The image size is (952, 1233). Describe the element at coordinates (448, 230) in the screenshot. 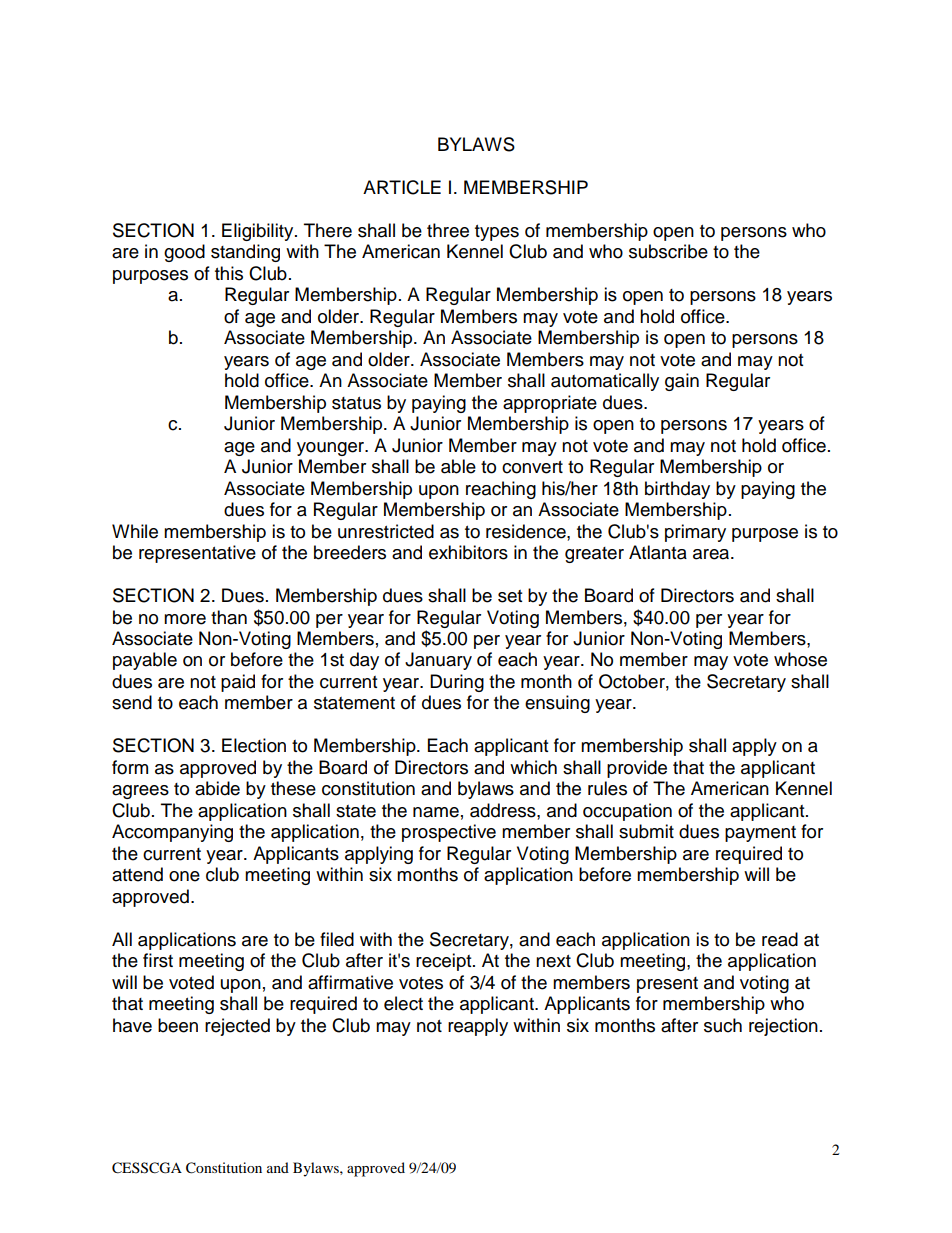

I see `three` at that location.
